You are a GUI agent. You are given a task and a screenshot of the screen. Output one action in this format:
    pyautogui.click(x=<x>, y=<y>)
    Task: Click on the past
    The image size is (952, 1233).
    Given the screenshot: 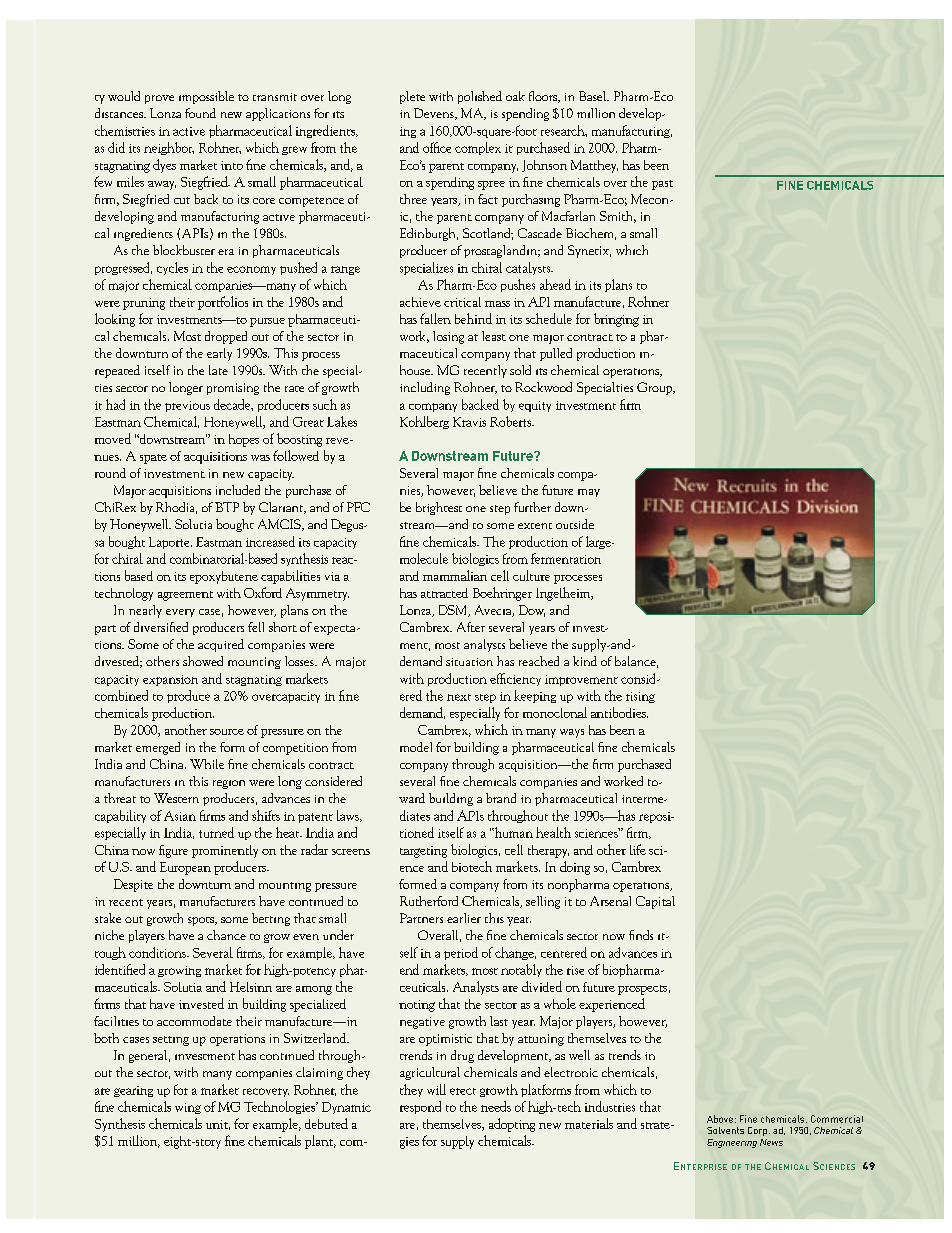 What is the action you would take?
    pyautogui.click(x=662, y=185)
